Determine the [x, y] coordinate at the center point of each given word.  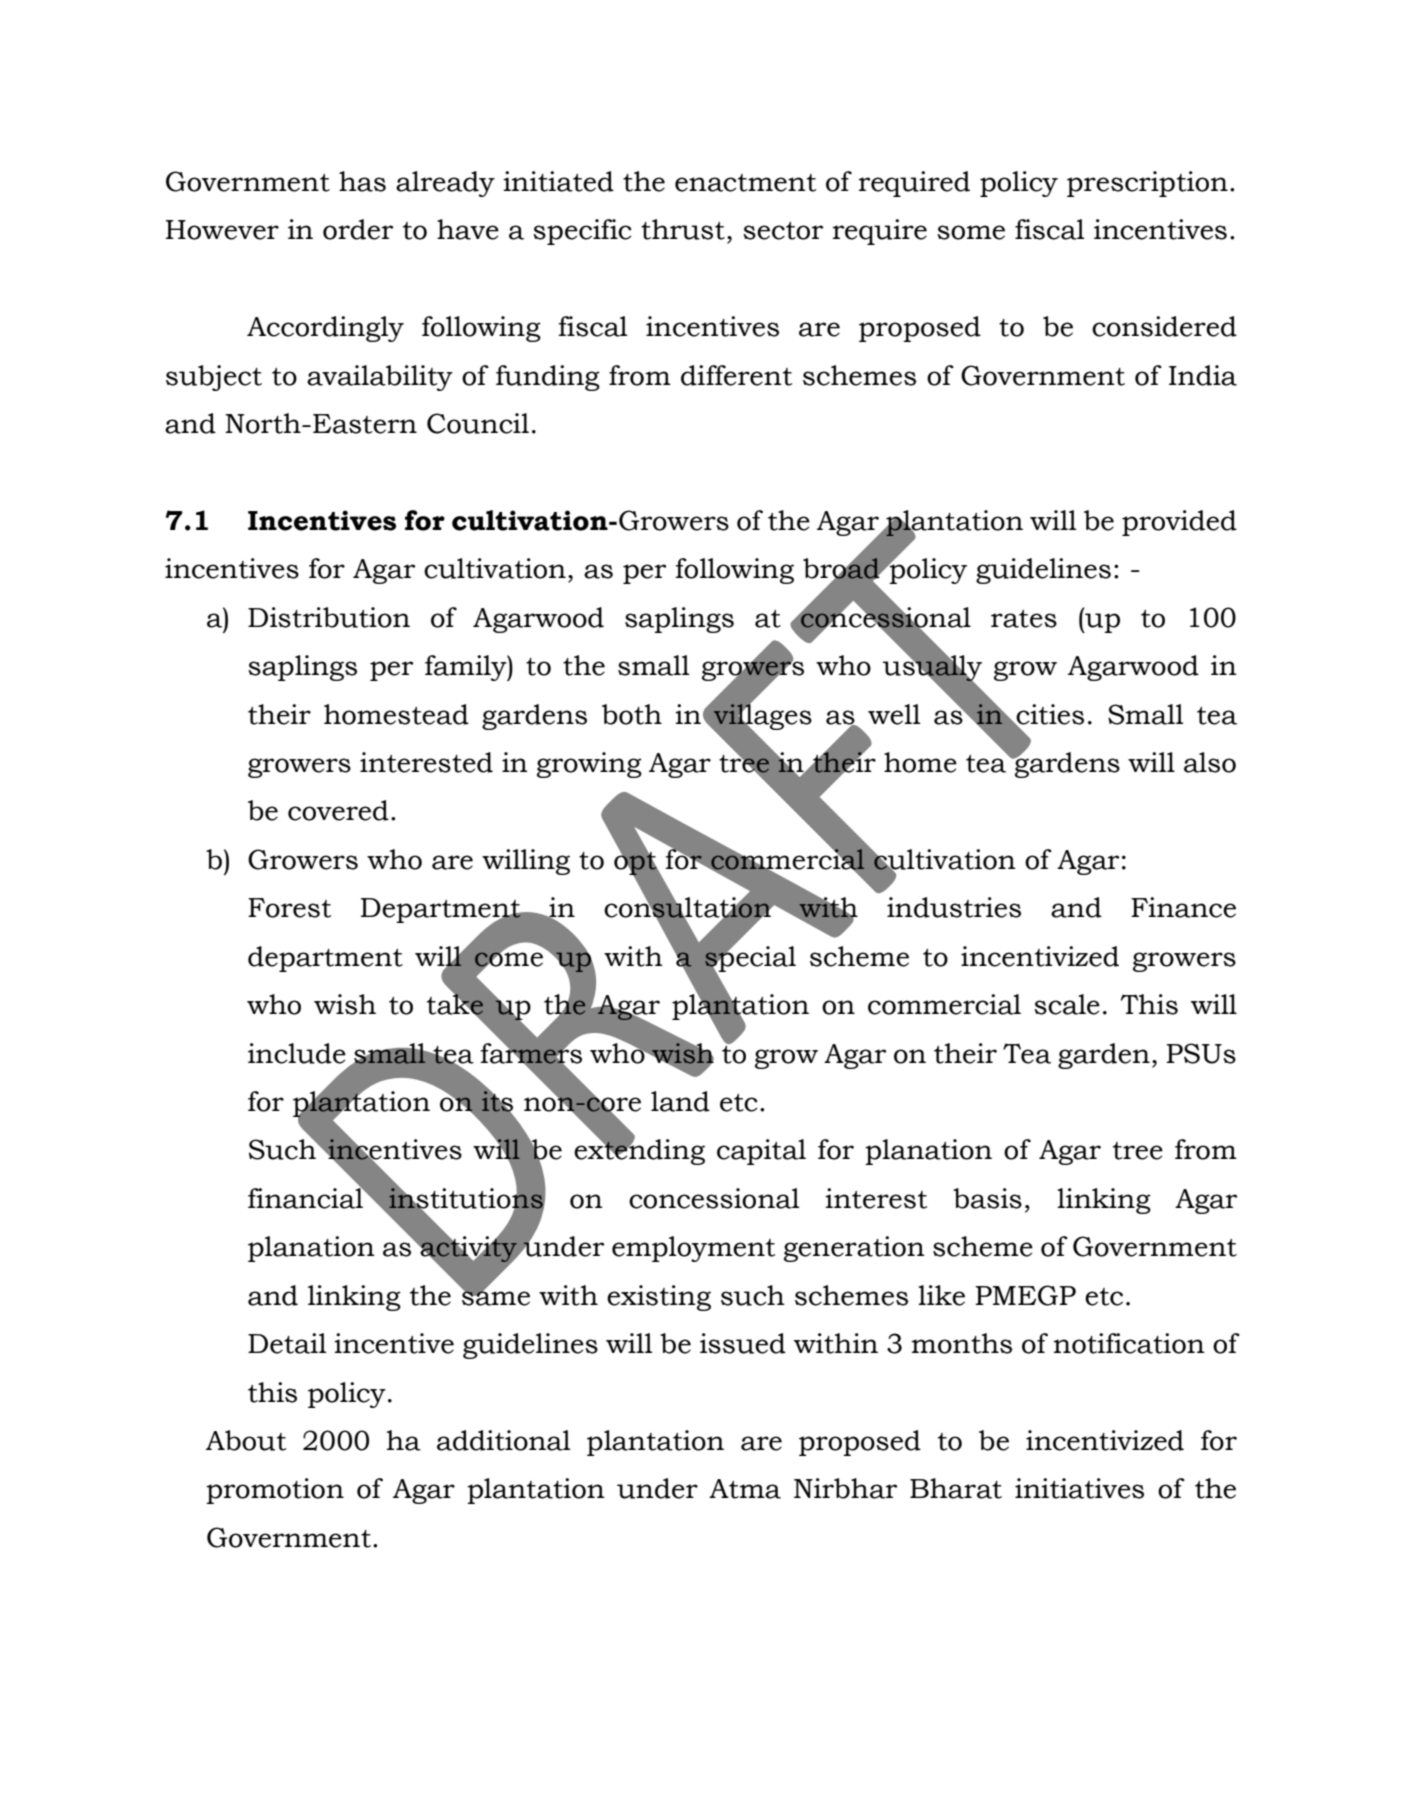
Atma [745, 1489]
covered [338, 810]
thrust [683, 229]
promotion [275, 1491]
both [632, 714]
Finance [1183, 907]
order [358, 229]
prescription [1147, 184]
